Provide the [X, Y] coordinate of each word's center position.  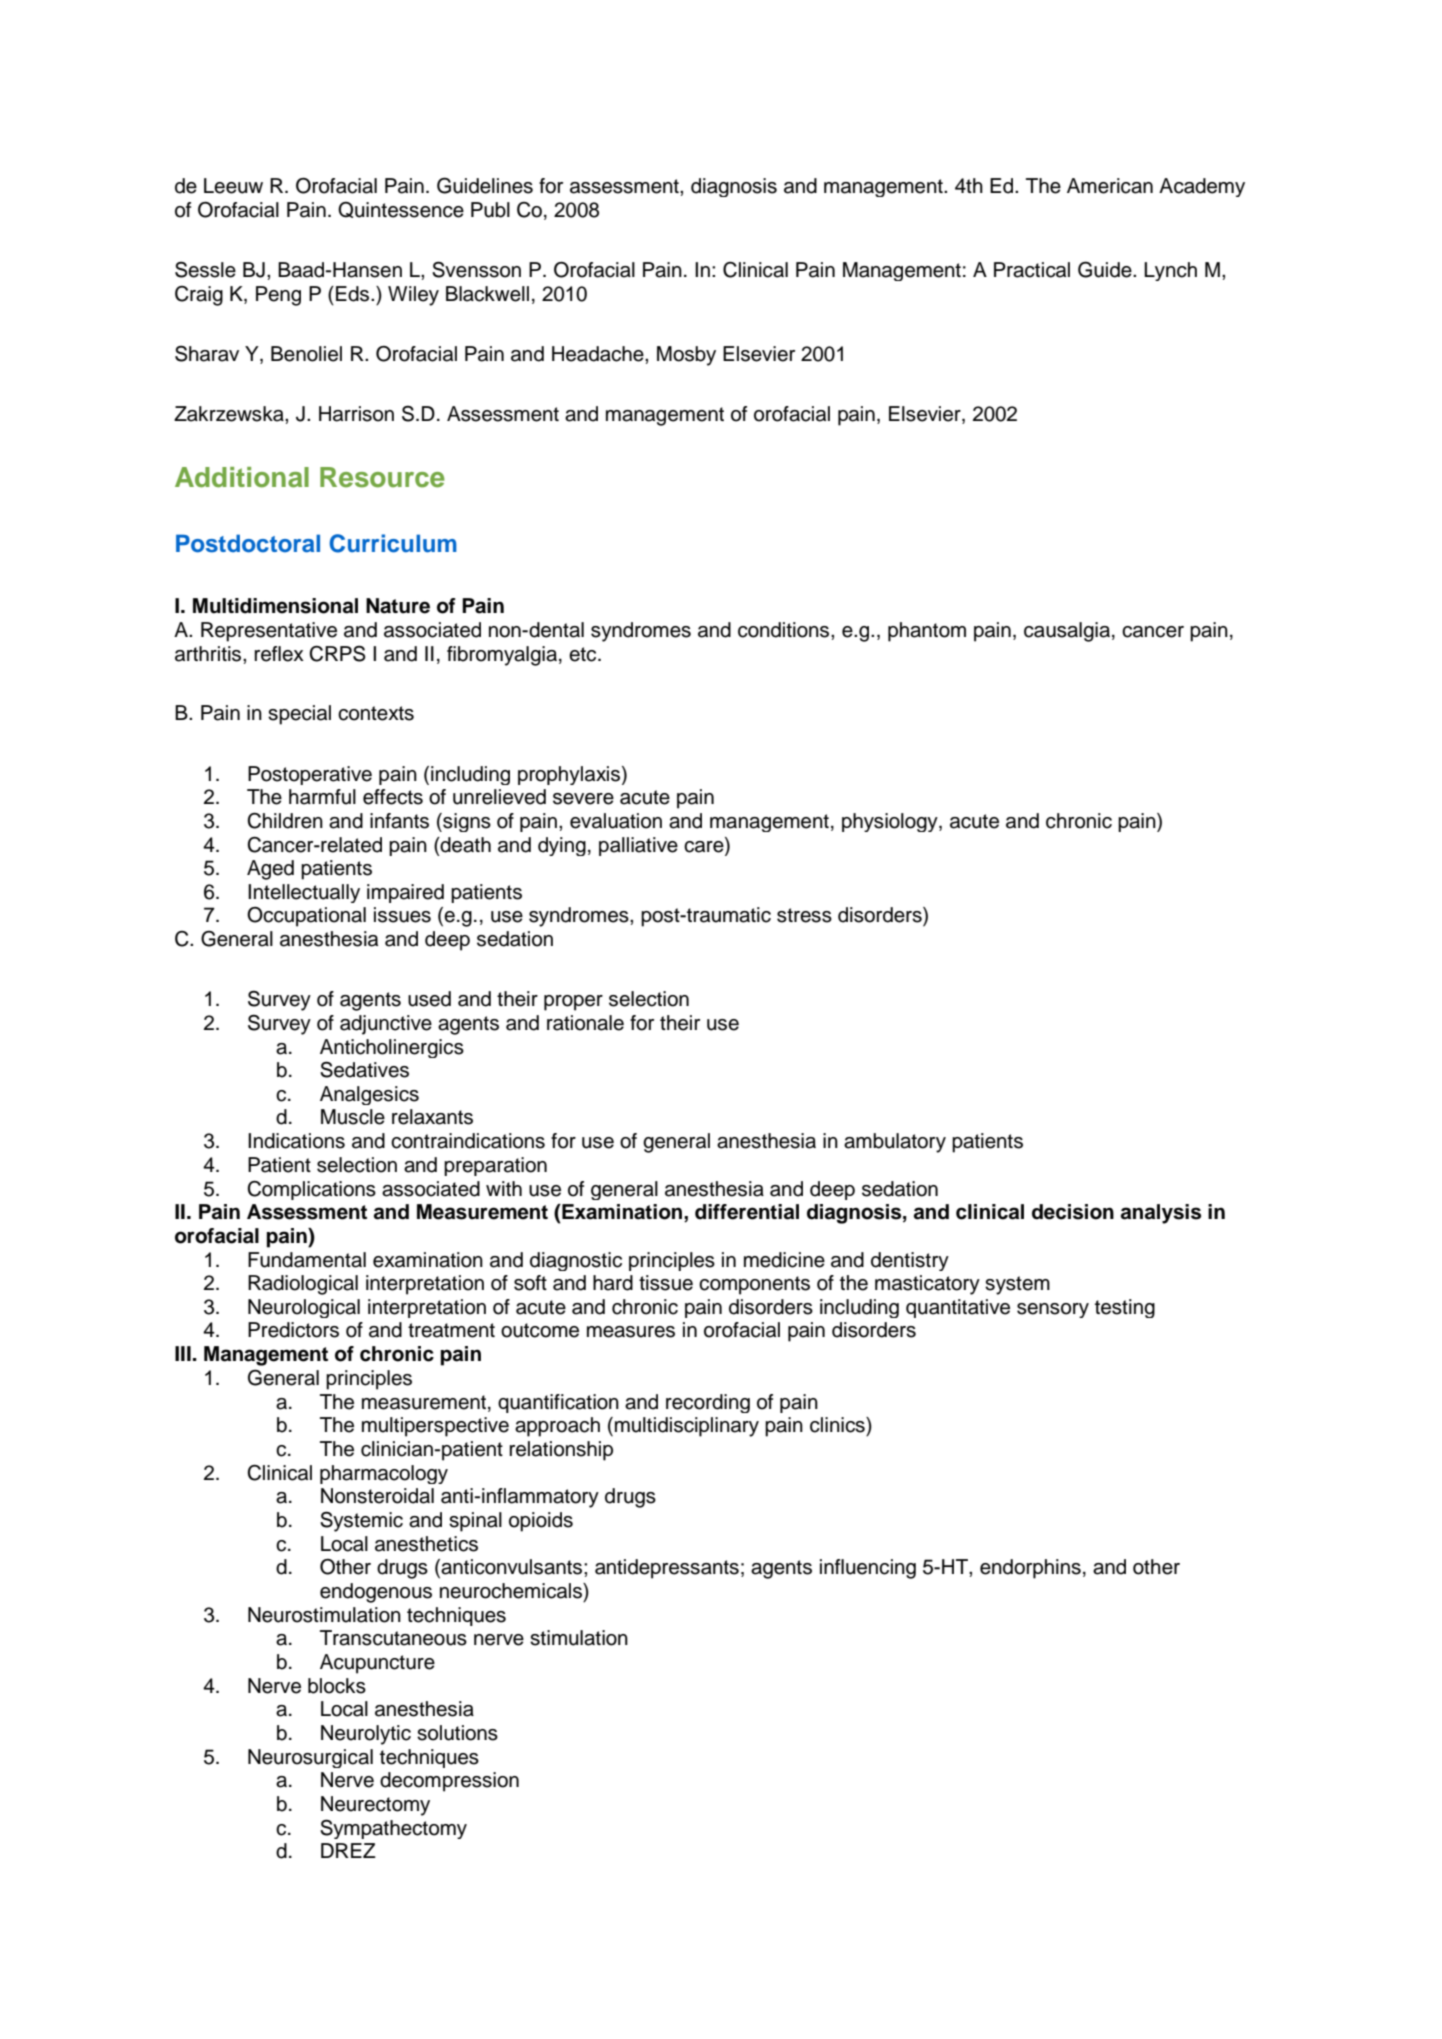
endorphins [1030, 1569]
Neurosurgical [310, 1758]
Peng [278, 296]
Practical [1032, 270]
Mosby [686, 356]
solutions [457, 1733]
